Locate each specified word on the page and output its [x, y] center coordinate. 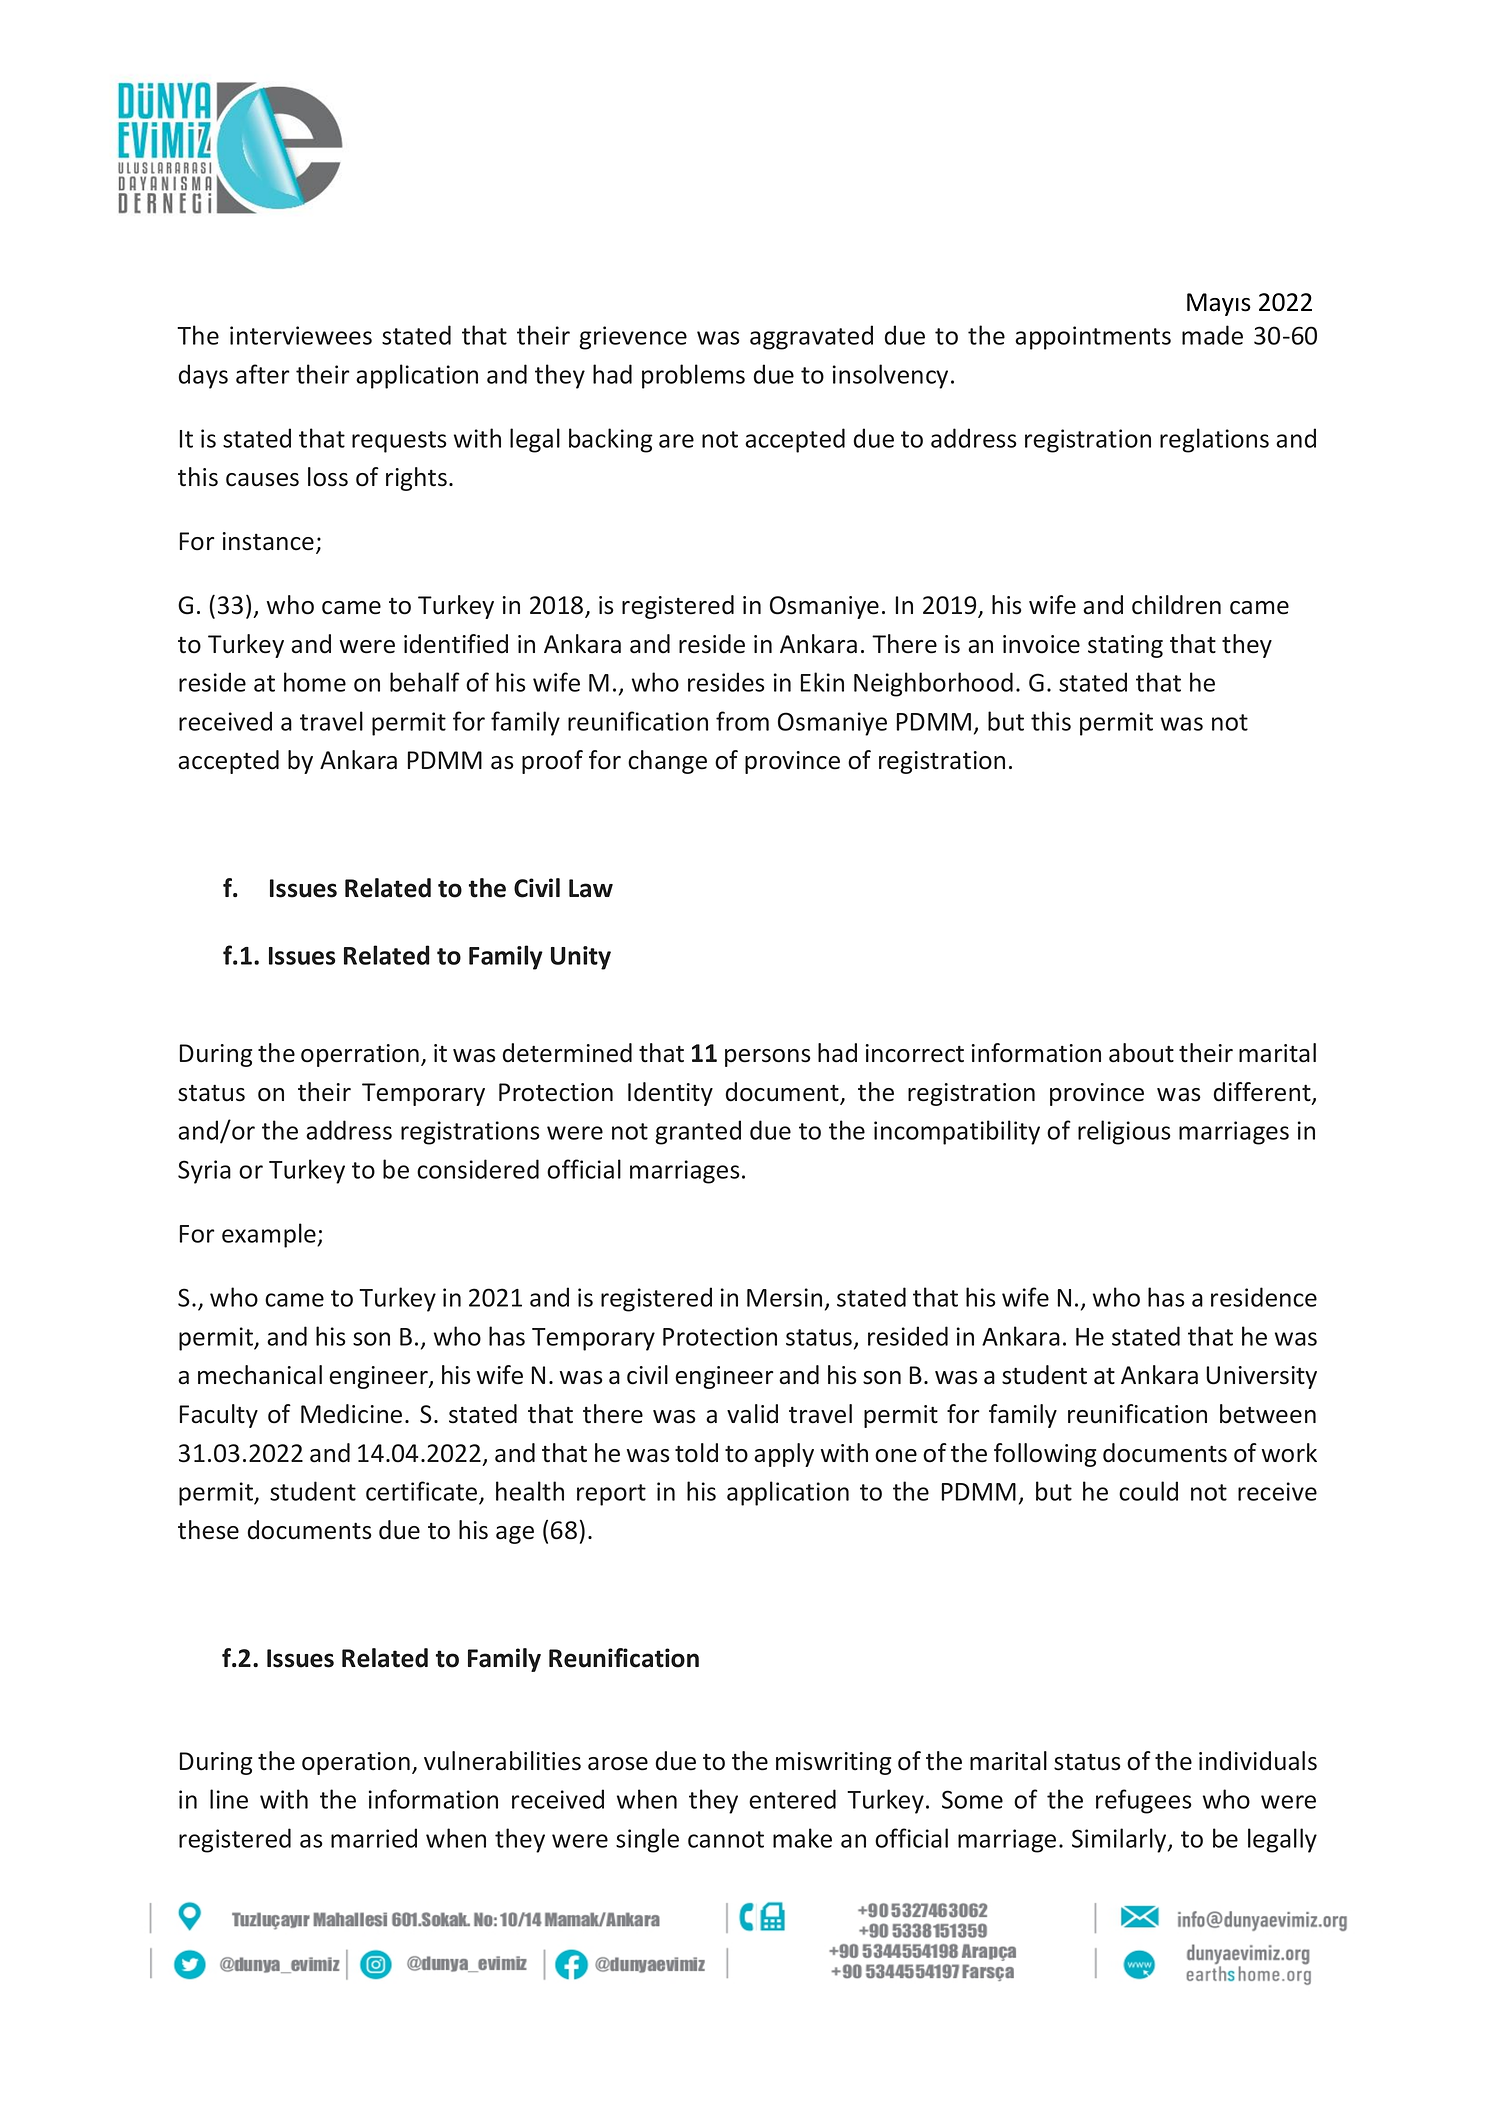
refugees [1144, 1801]
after [263, 374]
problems [693, 376]
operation [356, 1763]
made [1212, 335]
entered [792, 1799]
